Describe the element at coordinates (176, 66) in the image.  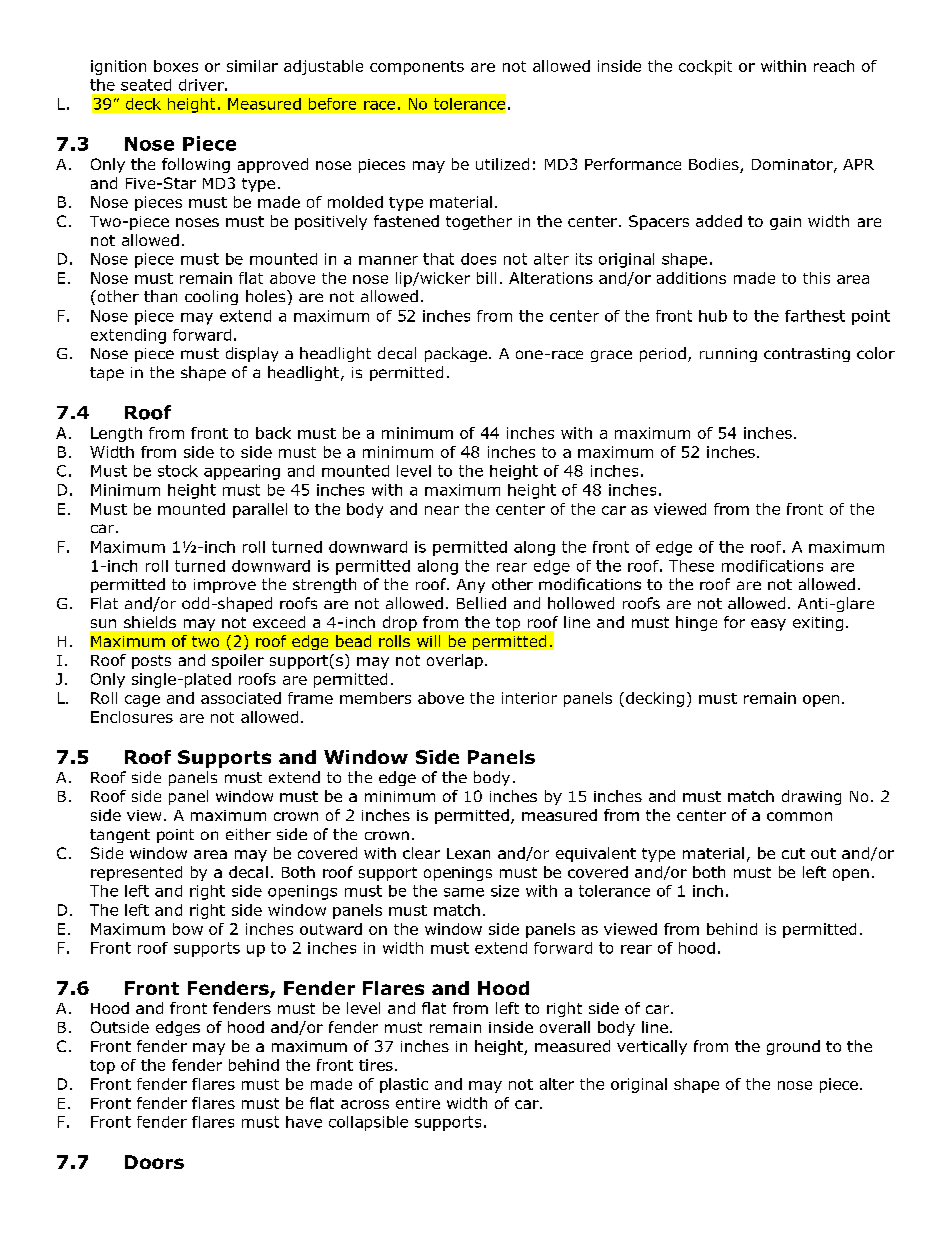
I see `boxes` at that location.
